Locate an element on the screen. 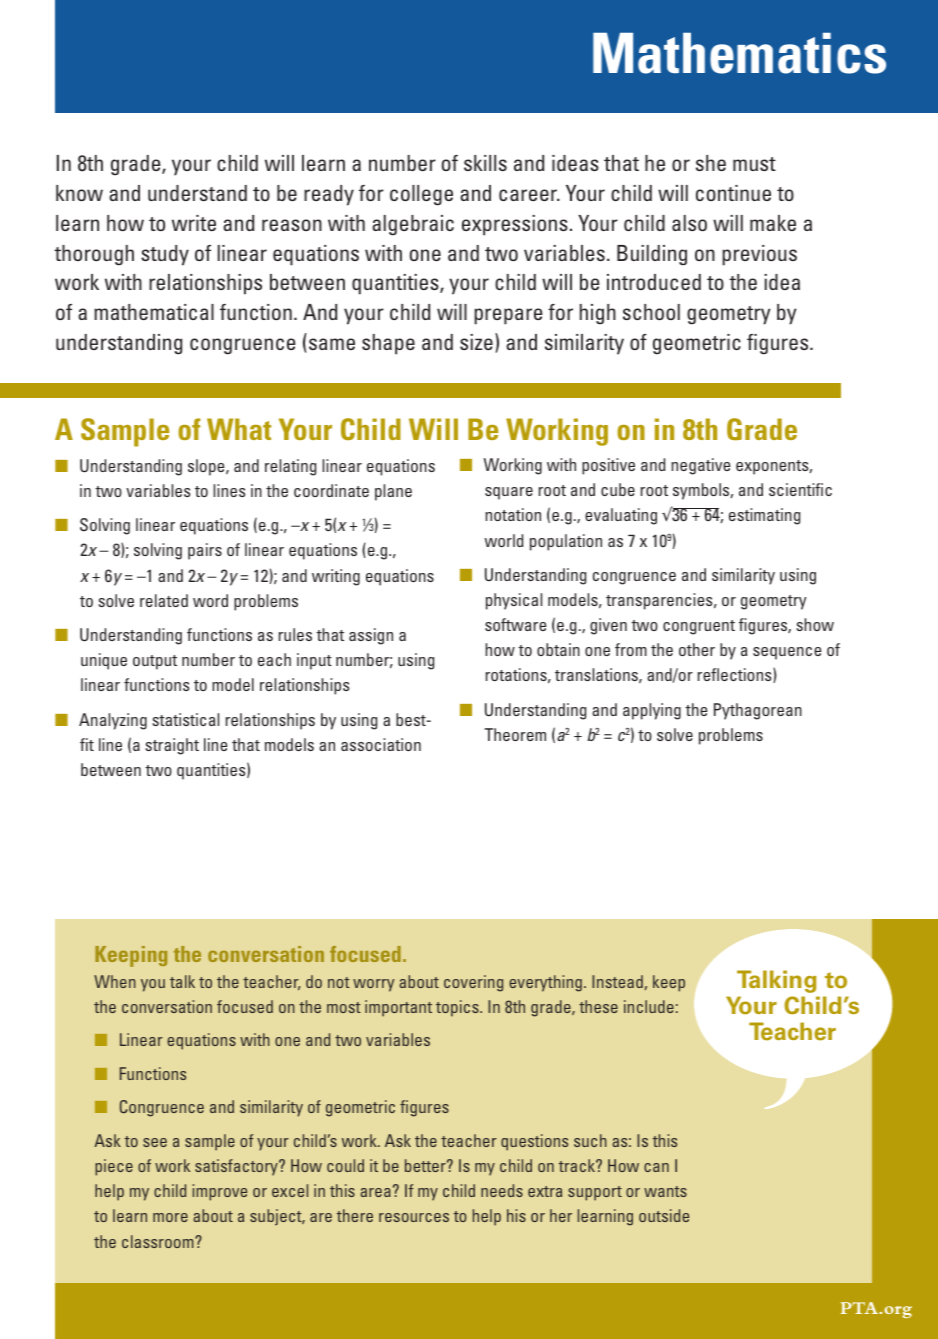 This screenshot has height=1339, width=938. straight is located at coordinates (172, 746).
